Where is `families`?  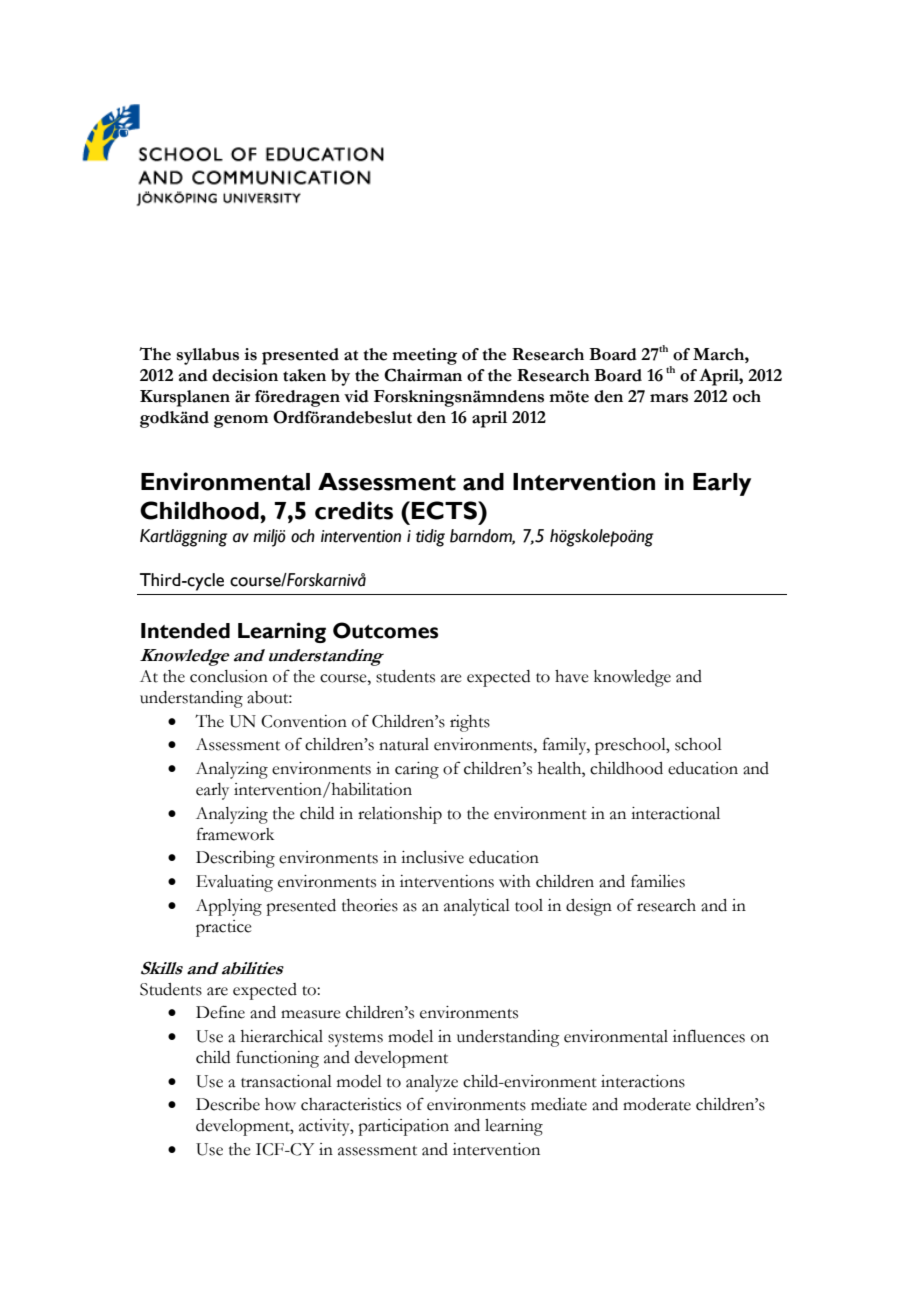
families is located at coordinates (658, 881).
